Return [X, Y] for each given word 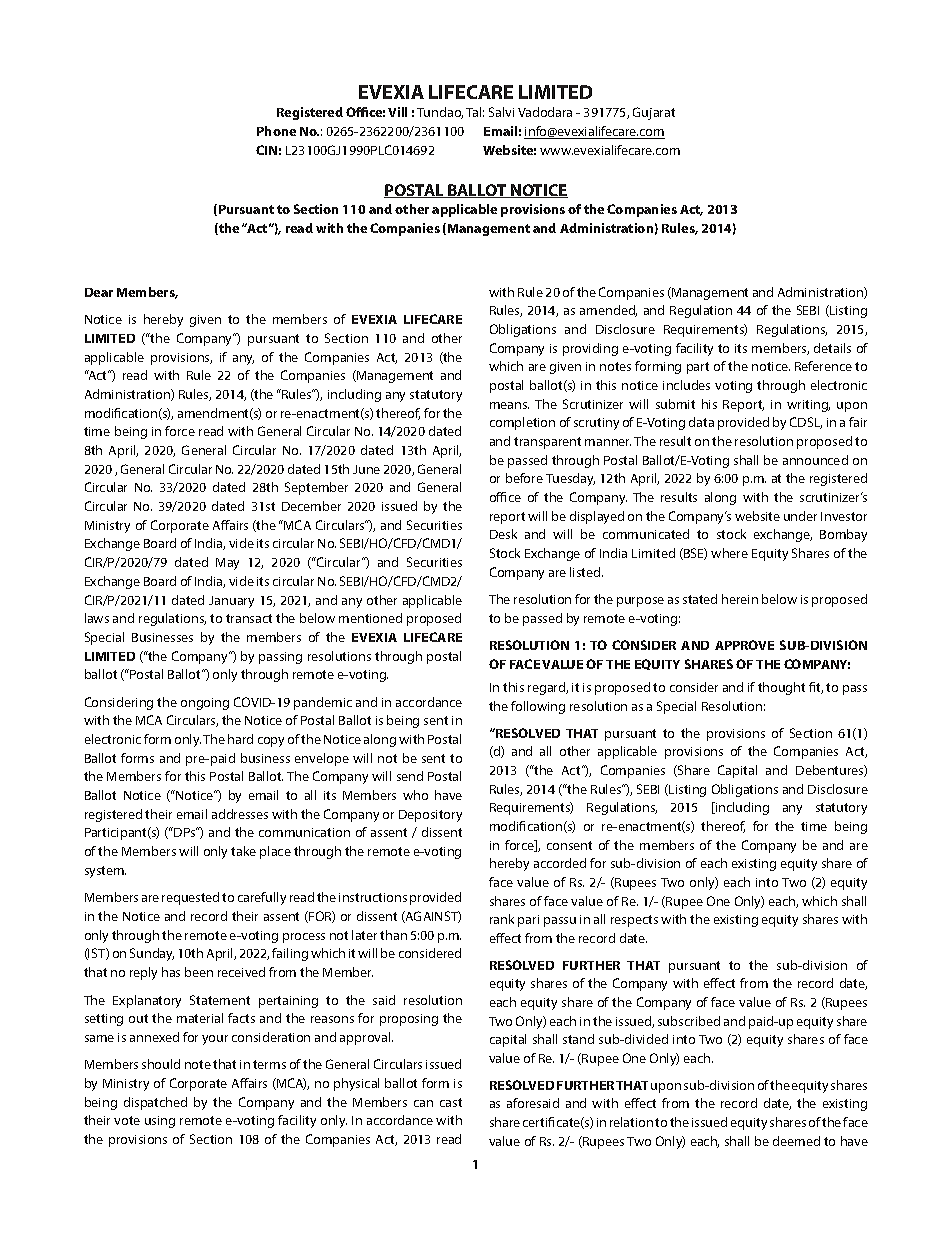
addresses [240, 814]
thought [781, 688]
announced [815, 460]
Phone [276, 131]
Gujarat [654, 113]
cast [451, 1102]
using [160, 1122]
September [316, 488]
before [524, 478]
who [415, 795]
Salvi [501, 112]
